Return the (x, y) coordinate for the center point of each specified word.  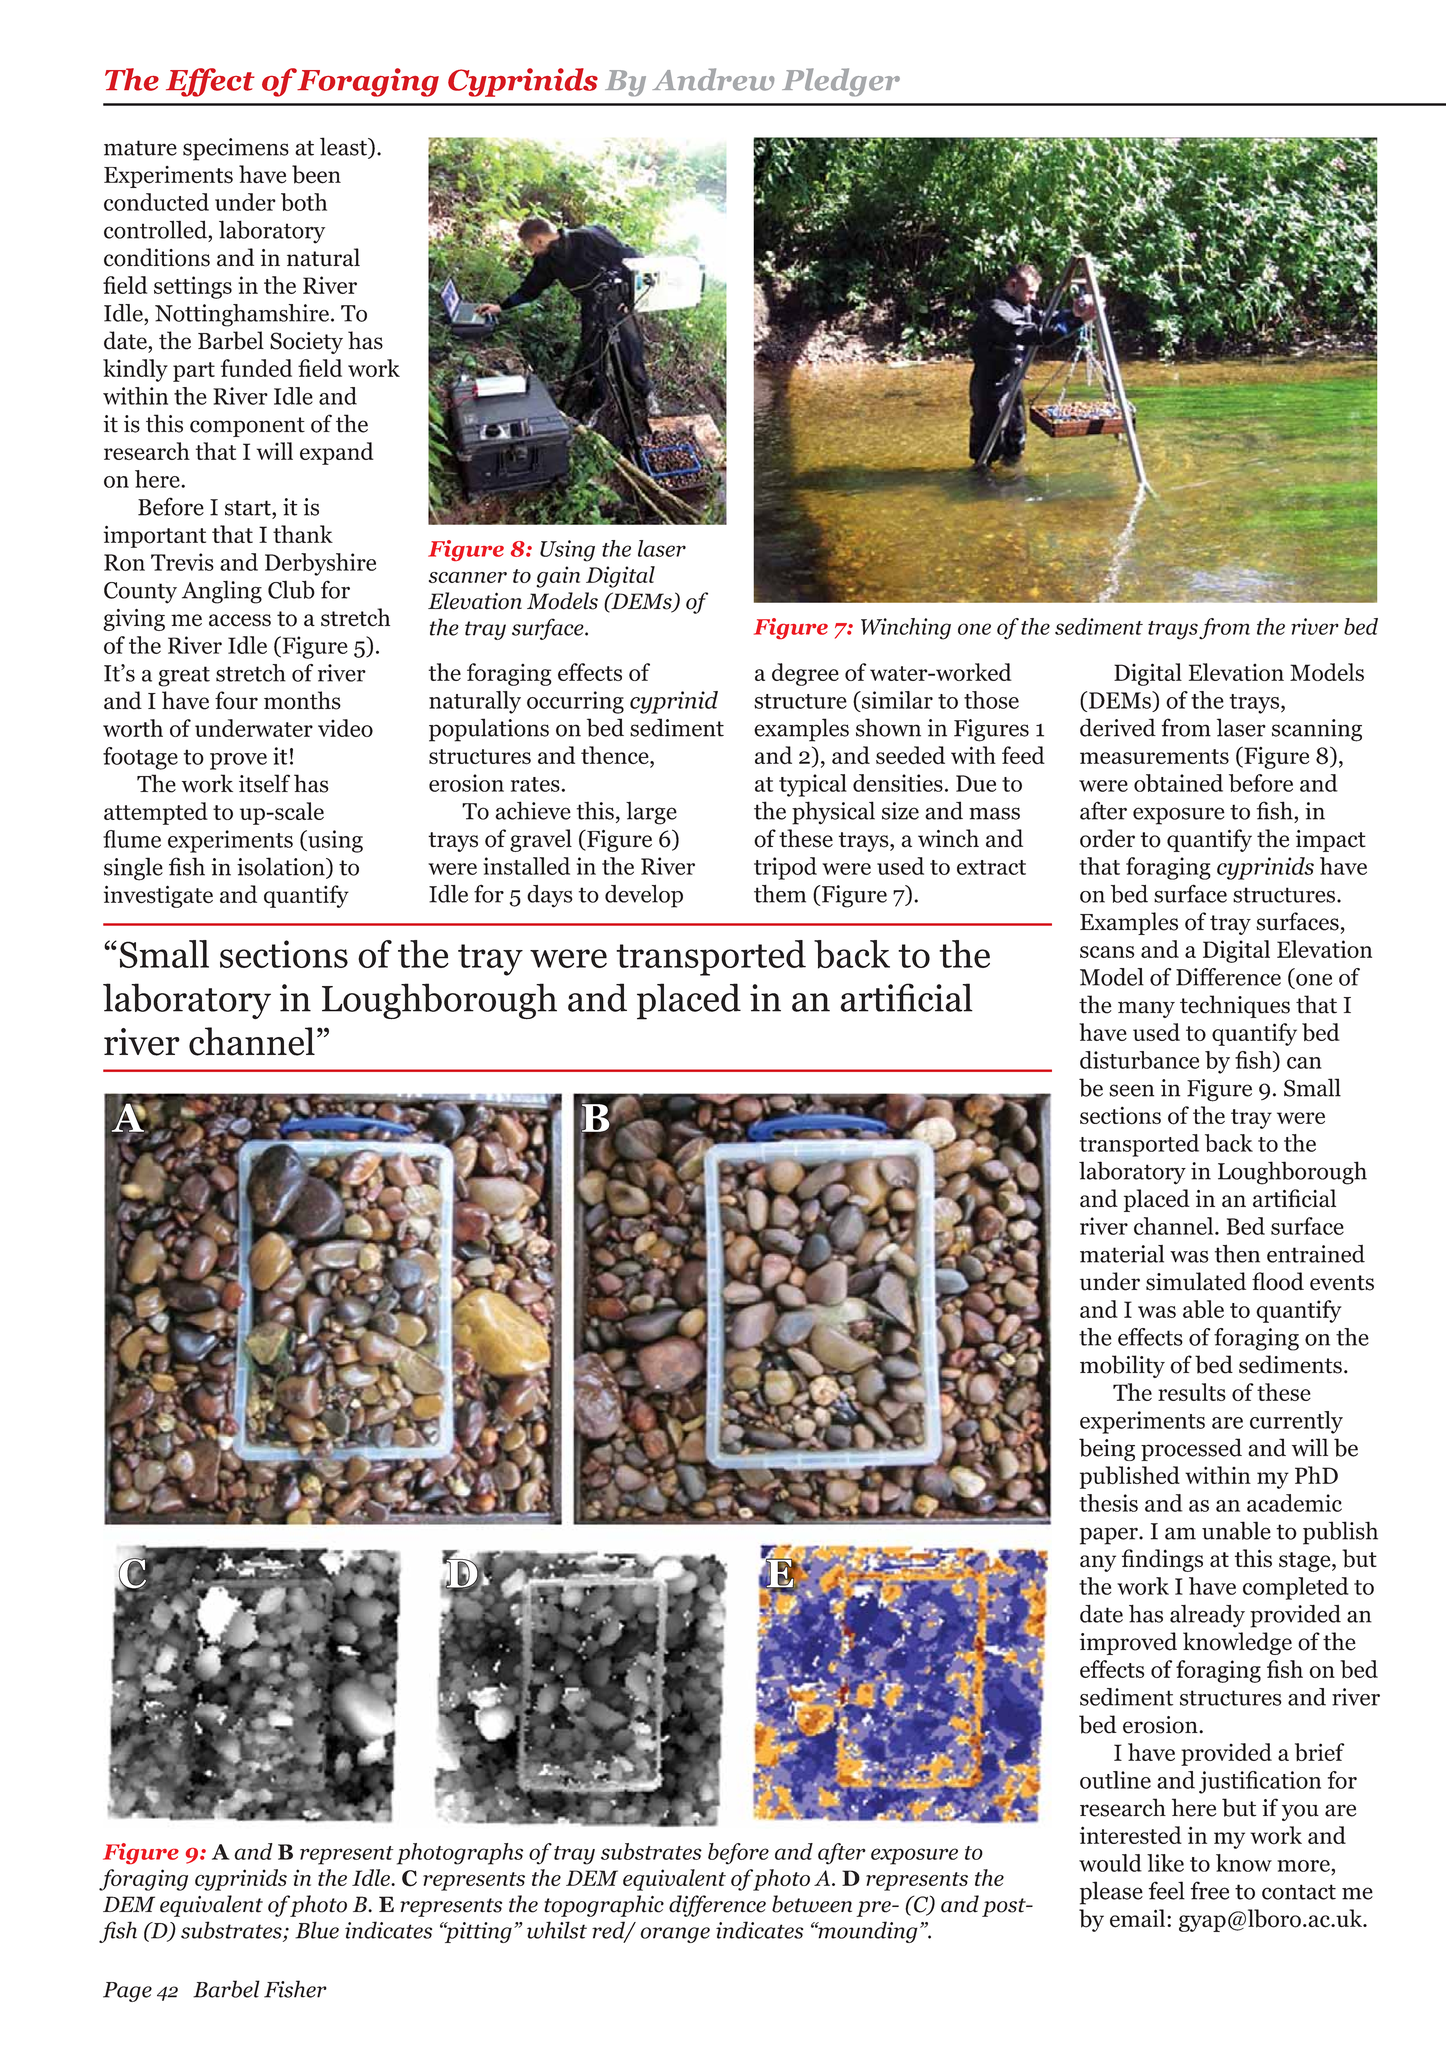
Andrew (713, 79)
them (780, 894)
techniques (1235, 1006)
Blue (317, 1930)
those (991, 700)
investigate (158, 896)
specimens (236, 149)
